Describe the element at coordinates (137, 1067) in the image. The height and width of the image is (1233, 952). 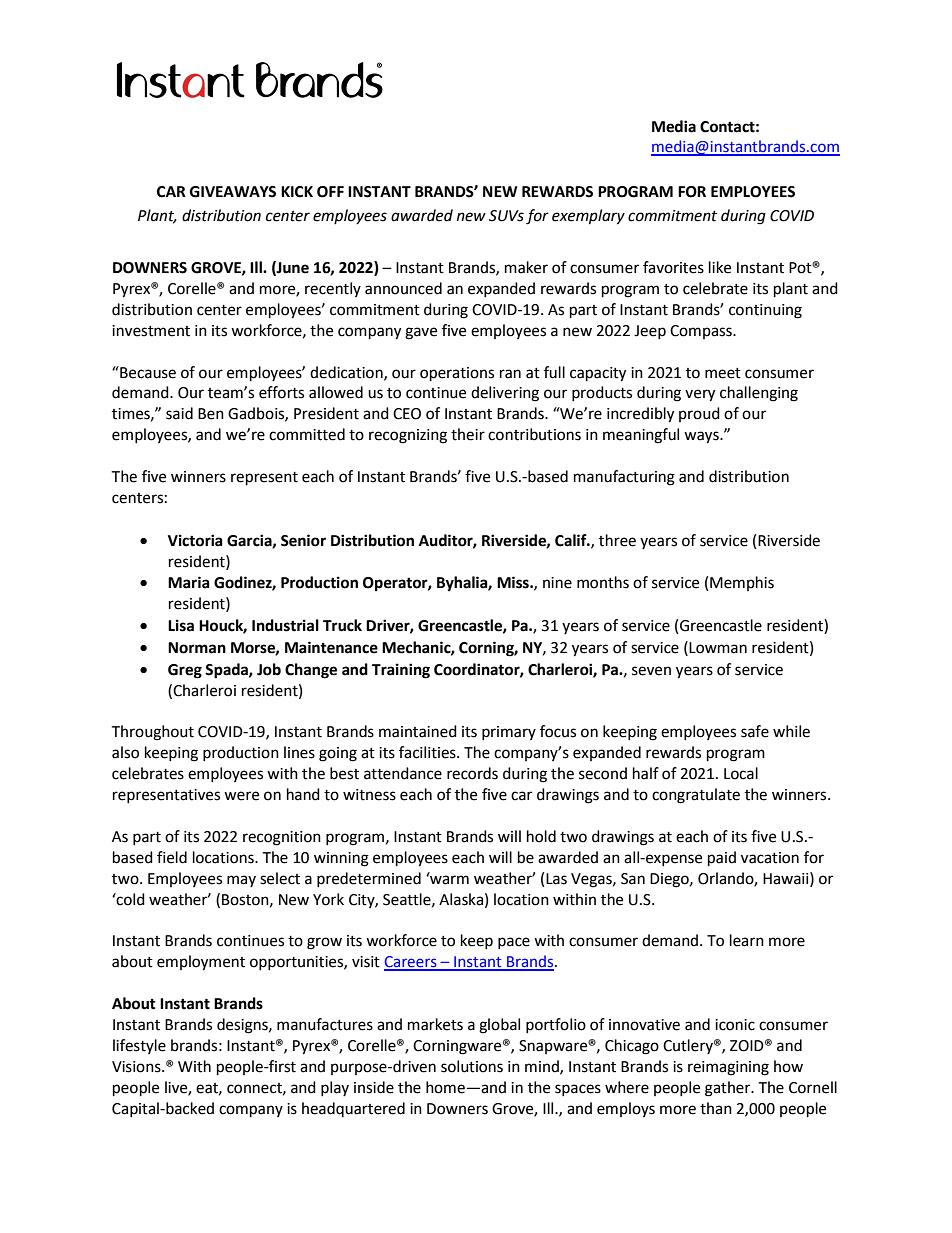
I see `Visions` at that location.
